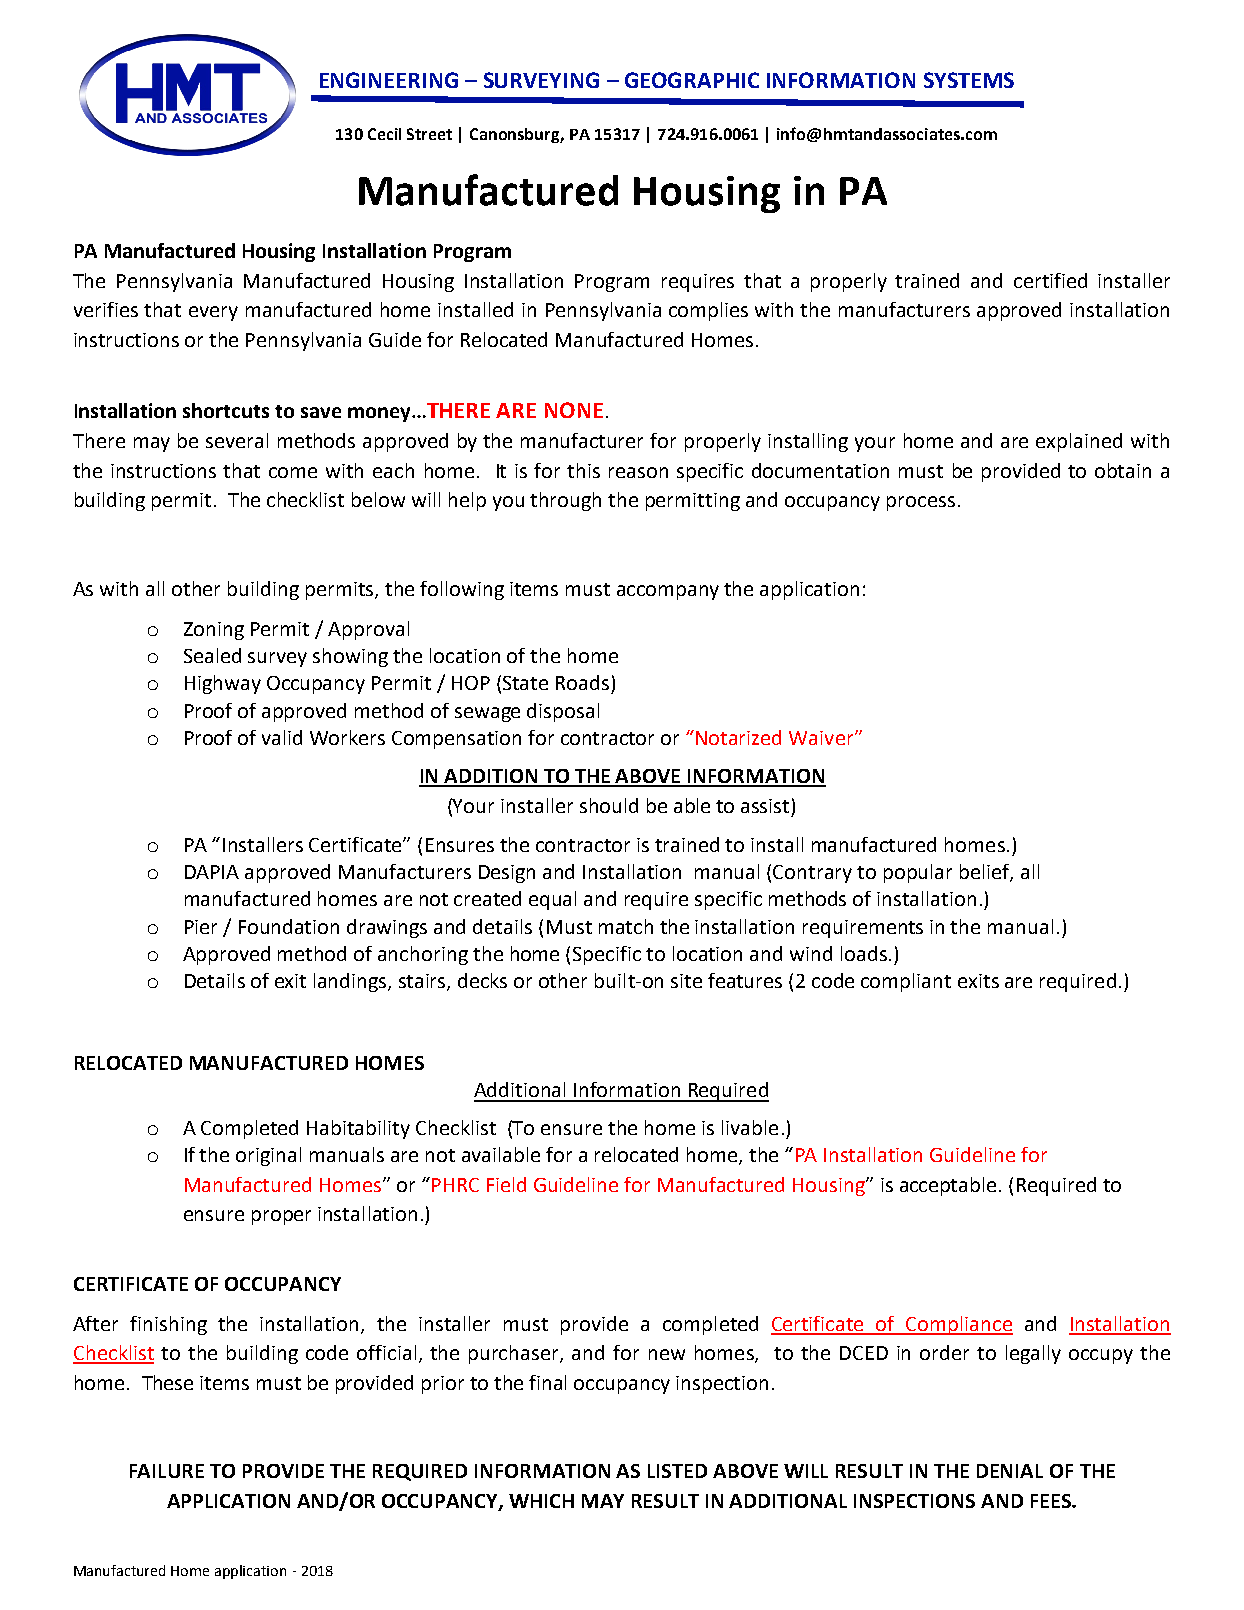  Describe the element at coordinates (212, 655) in the document. I see `Sealed` at that location.
